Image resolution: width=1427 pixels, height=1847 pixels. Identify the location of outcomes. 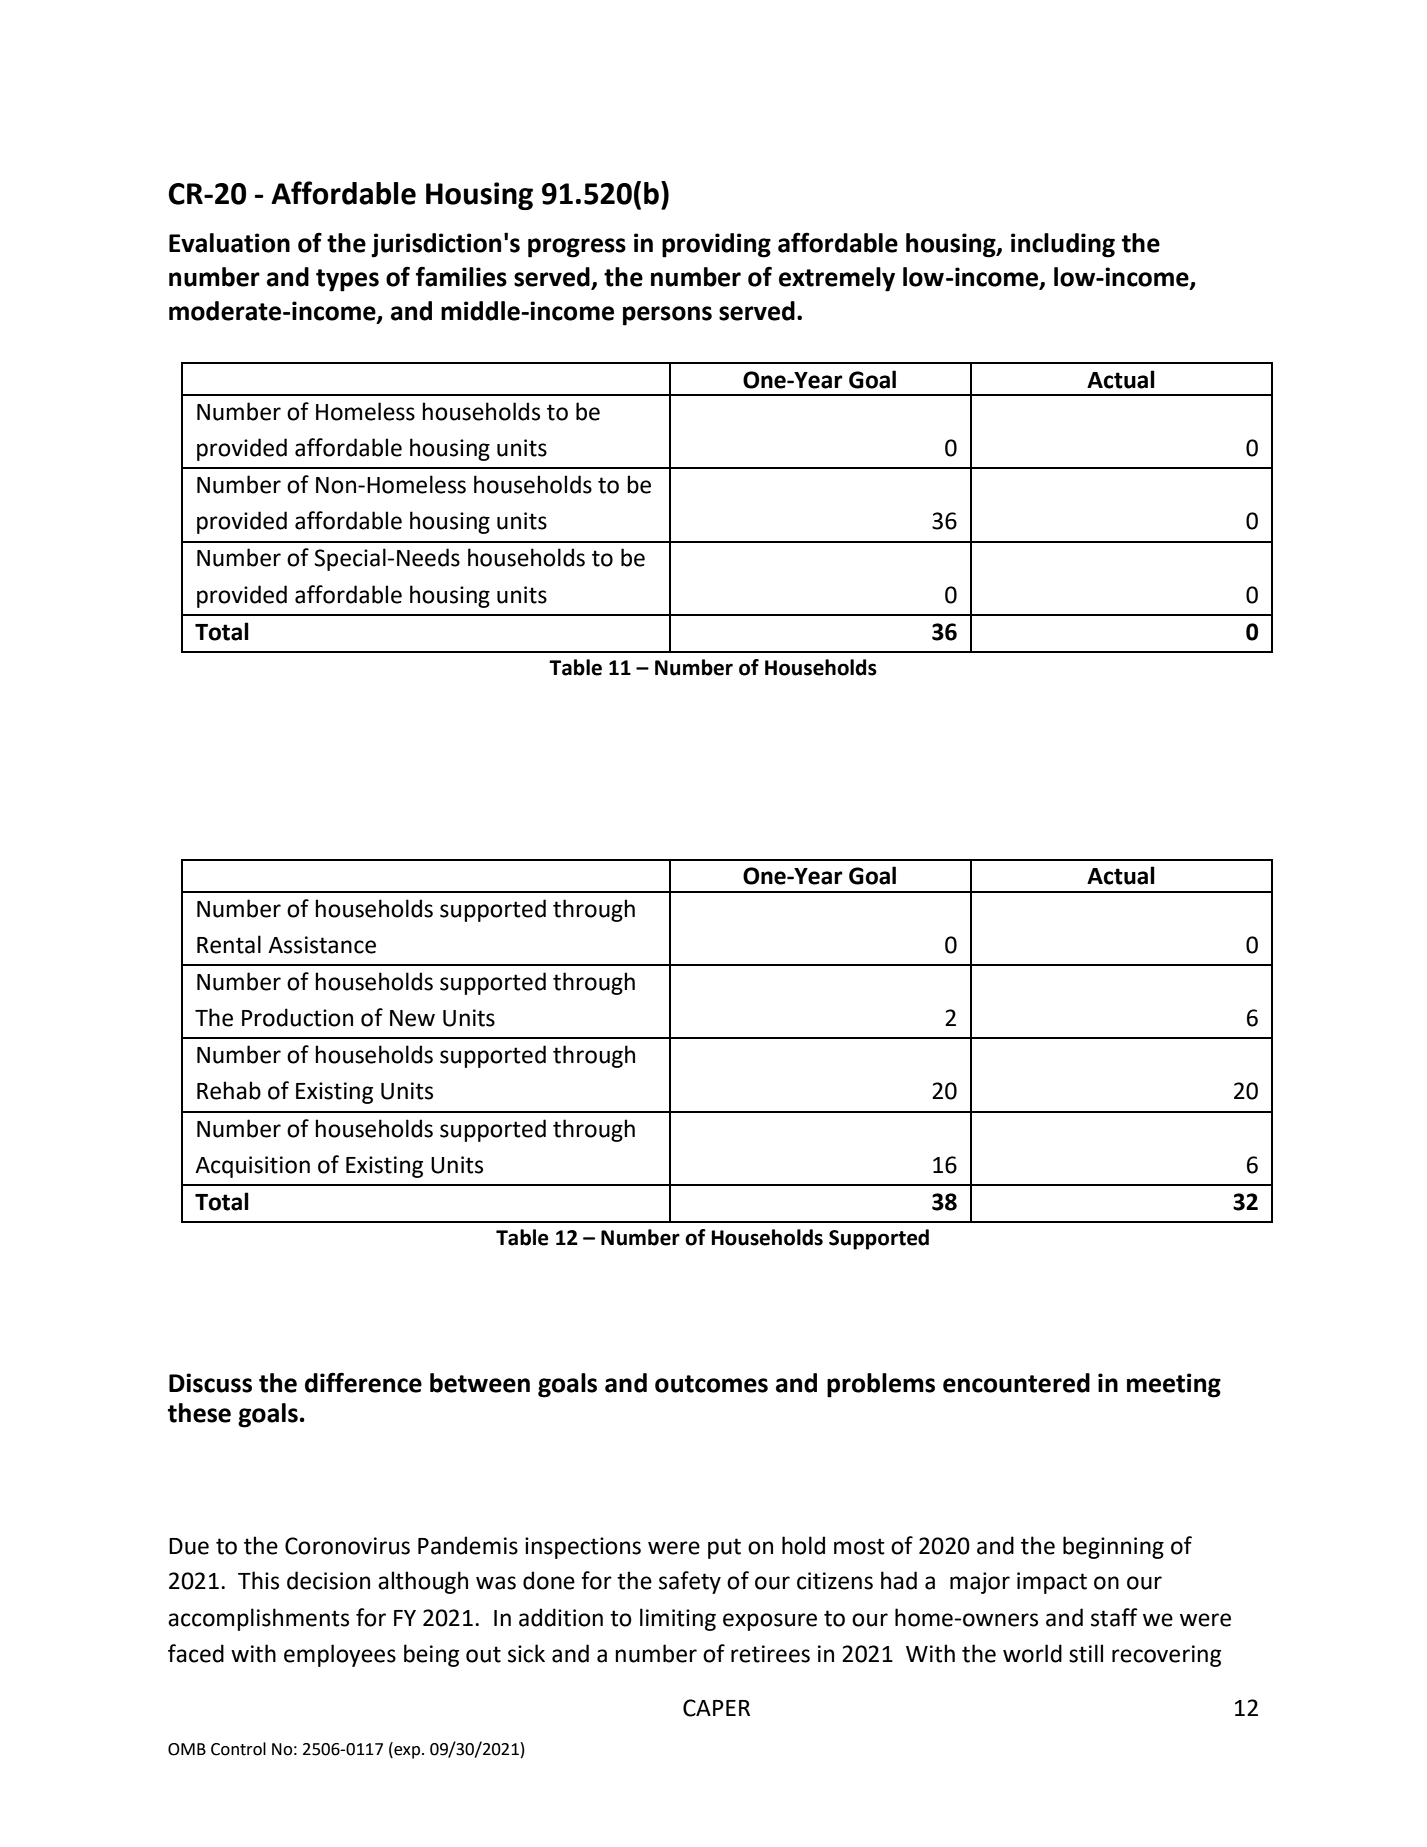
(711, 1384).
